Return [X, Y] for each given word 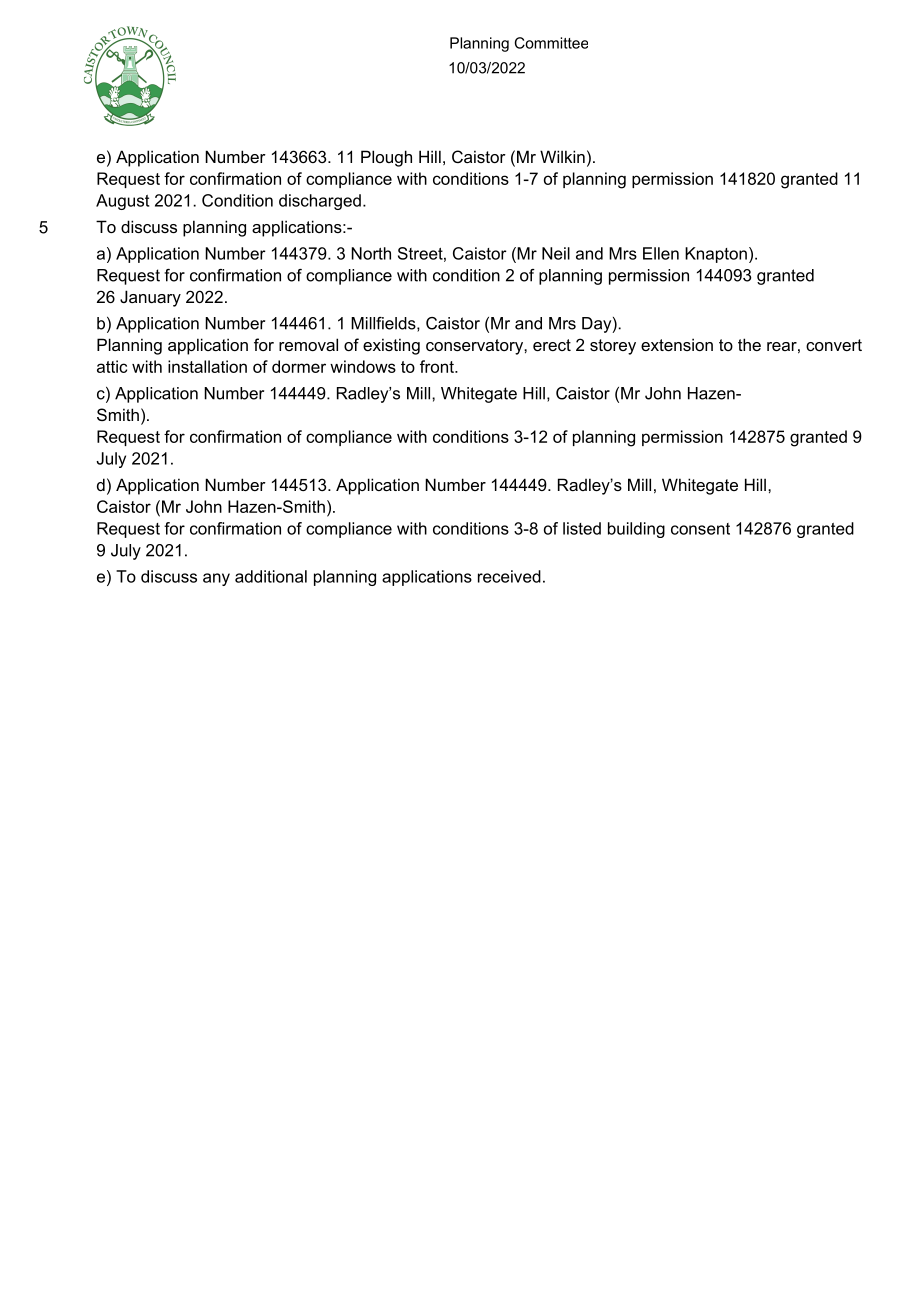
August [122, 202]
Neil [556, 253]
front [438, 366]
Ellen [661, 253]
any [216, 579]
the [749, 344]
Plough [386, 158]
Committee [551, 43]
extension [677, 344]
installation [207, 366]
